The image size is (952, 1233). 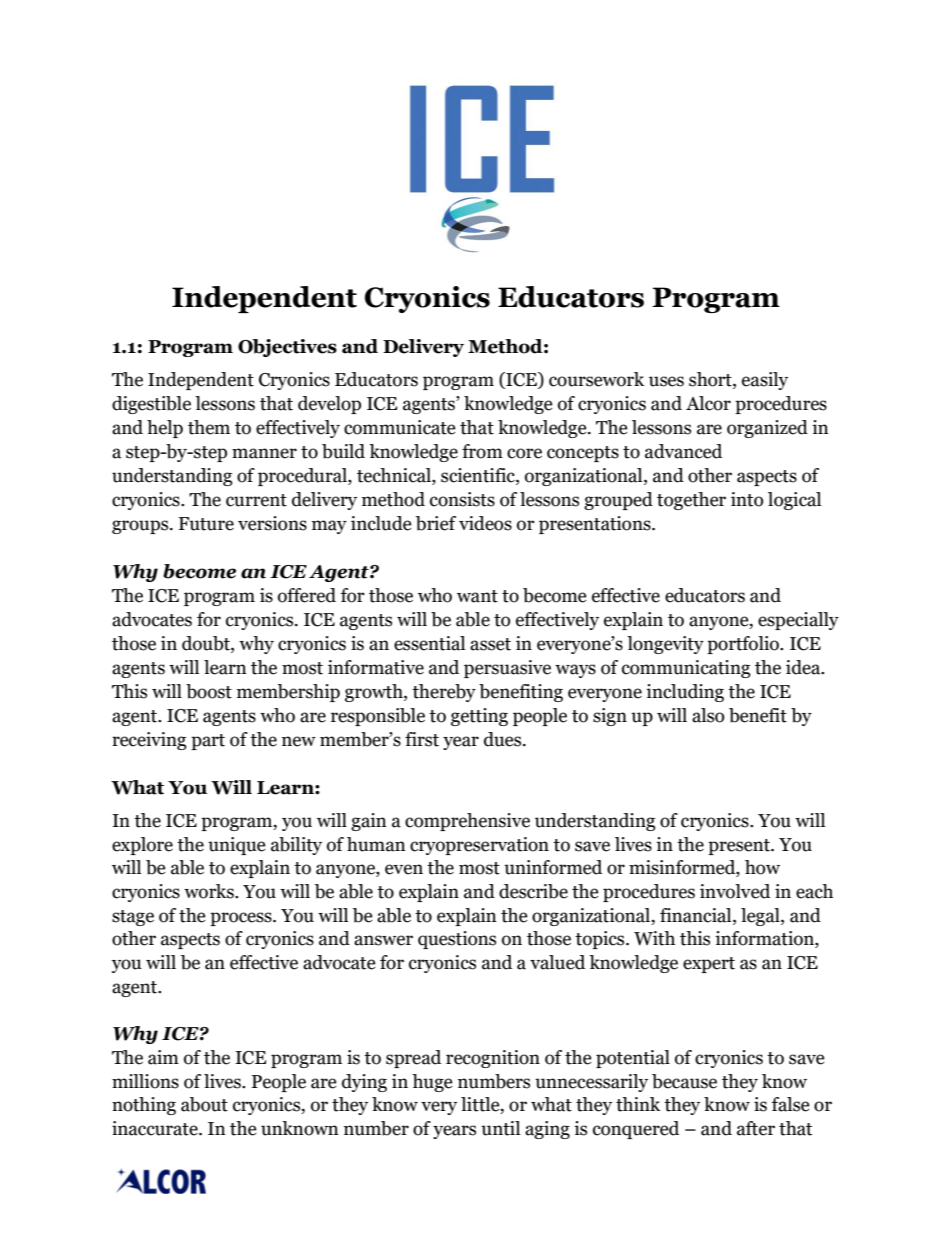 I want to click on after, so click(x=756, y=1128).
